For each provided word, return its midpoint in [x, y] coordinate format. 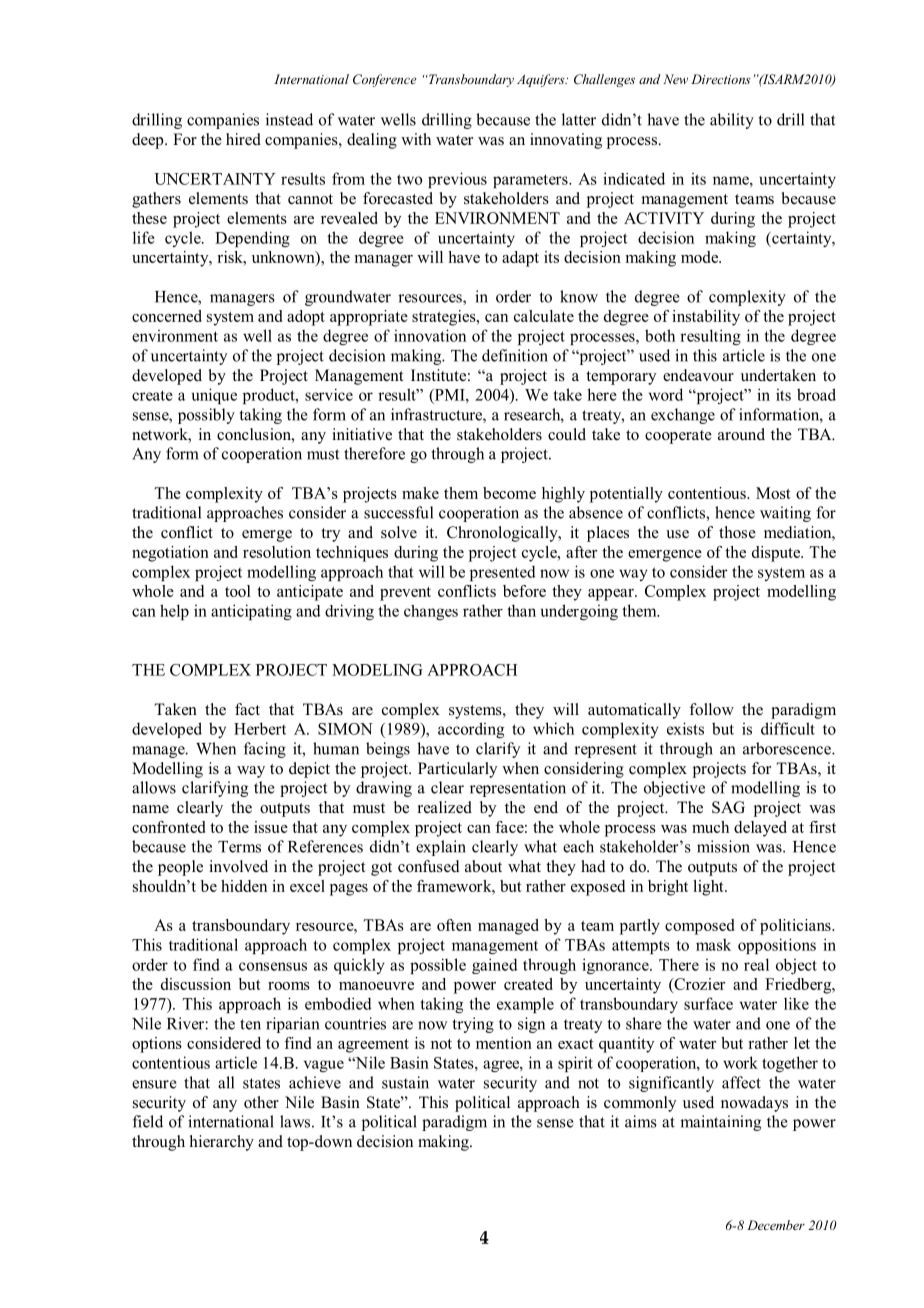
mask [713, 944]
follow [711, 709]
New [675, 79]
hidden [244, 886]
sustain [405, 1082]
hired [243, 139]
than [521, 610]
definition [515, 355]
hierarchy [222, 1143]
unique [214, 396]
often [454, 925]
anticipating [251, 612]
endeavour [698, 375]
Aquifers [542, 80]
